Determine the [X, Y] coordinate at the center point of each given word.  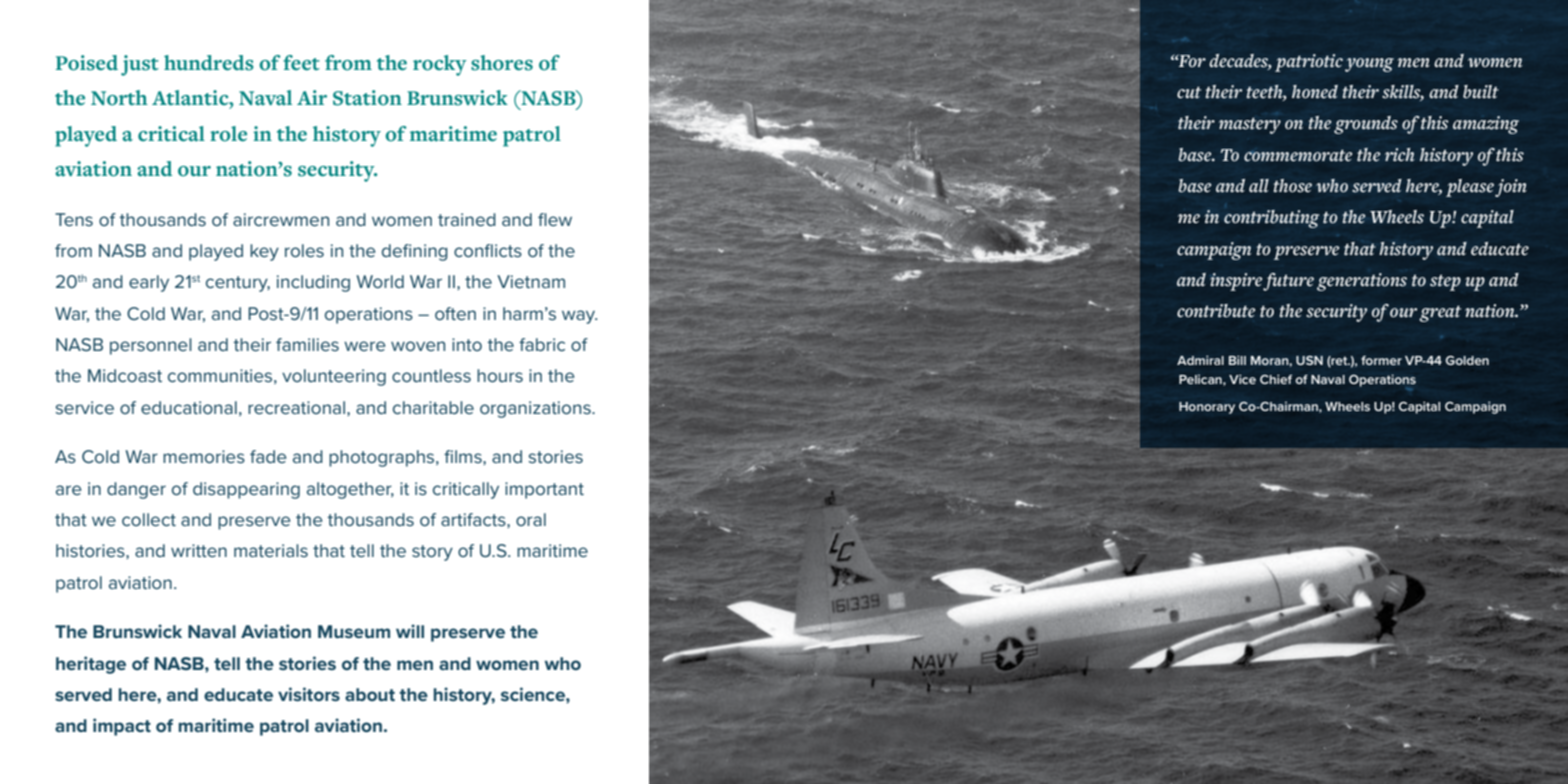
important [544, 490]
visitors [309, 694]
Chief [1276, 379]
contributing [1271, 219]
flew [555, 219]
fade [268, 456]
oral [531, 519]
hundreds [209, 63]
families [307, 344]
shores [502, 63]
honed [1315, 92]
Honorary [1207, 408]
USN [1309, 360]
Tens [74, 219]
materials [271, 550]
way [579, 317]
